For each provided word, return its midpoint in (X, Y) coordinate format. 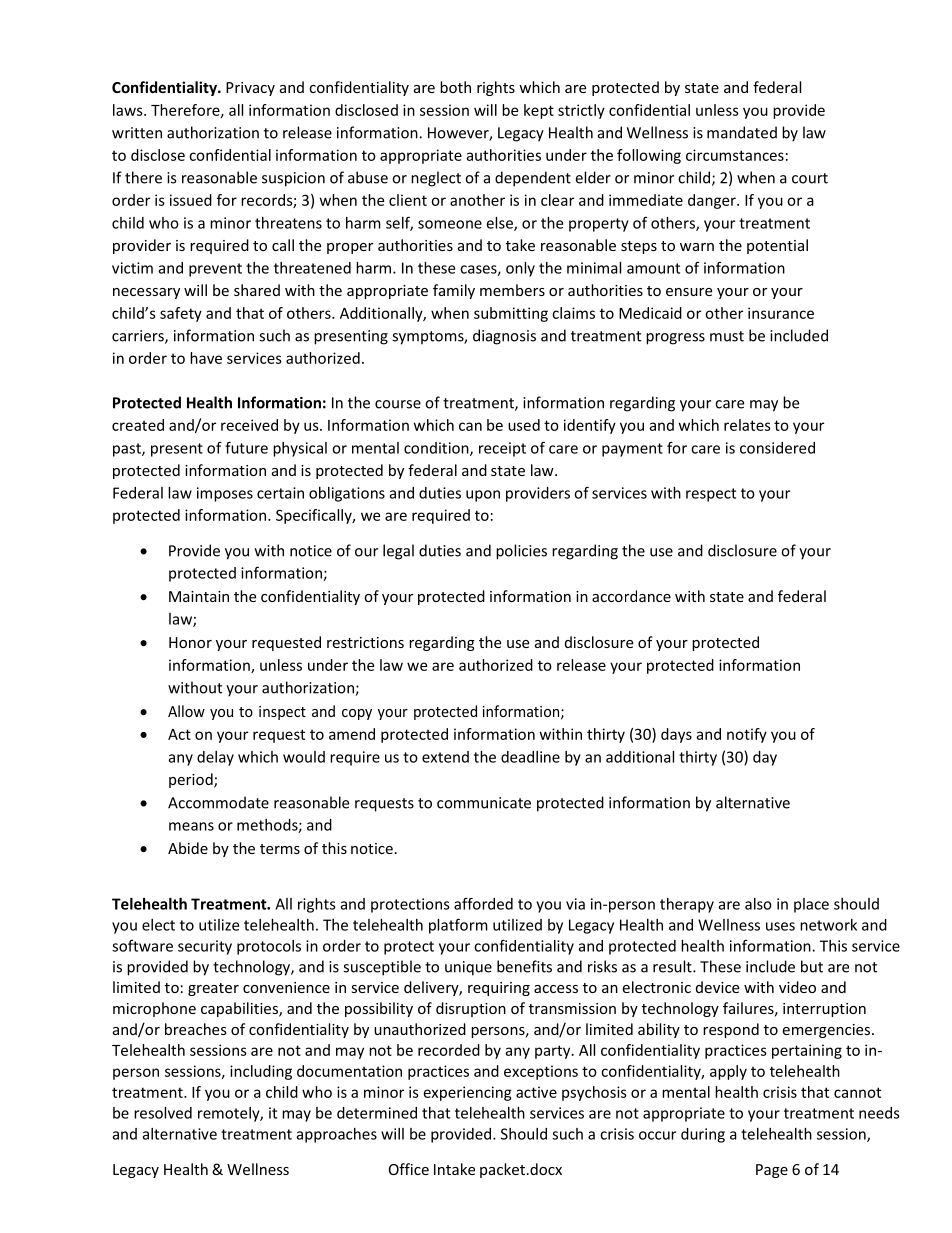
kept (539, 111)
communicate (484, 803)
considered (777, 448)
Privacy (250, 89)
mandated (742, 132)
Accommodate (218, 802)
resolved (163, 1113)
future (246, 447)
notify (747, 735)
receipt (502, 449)
